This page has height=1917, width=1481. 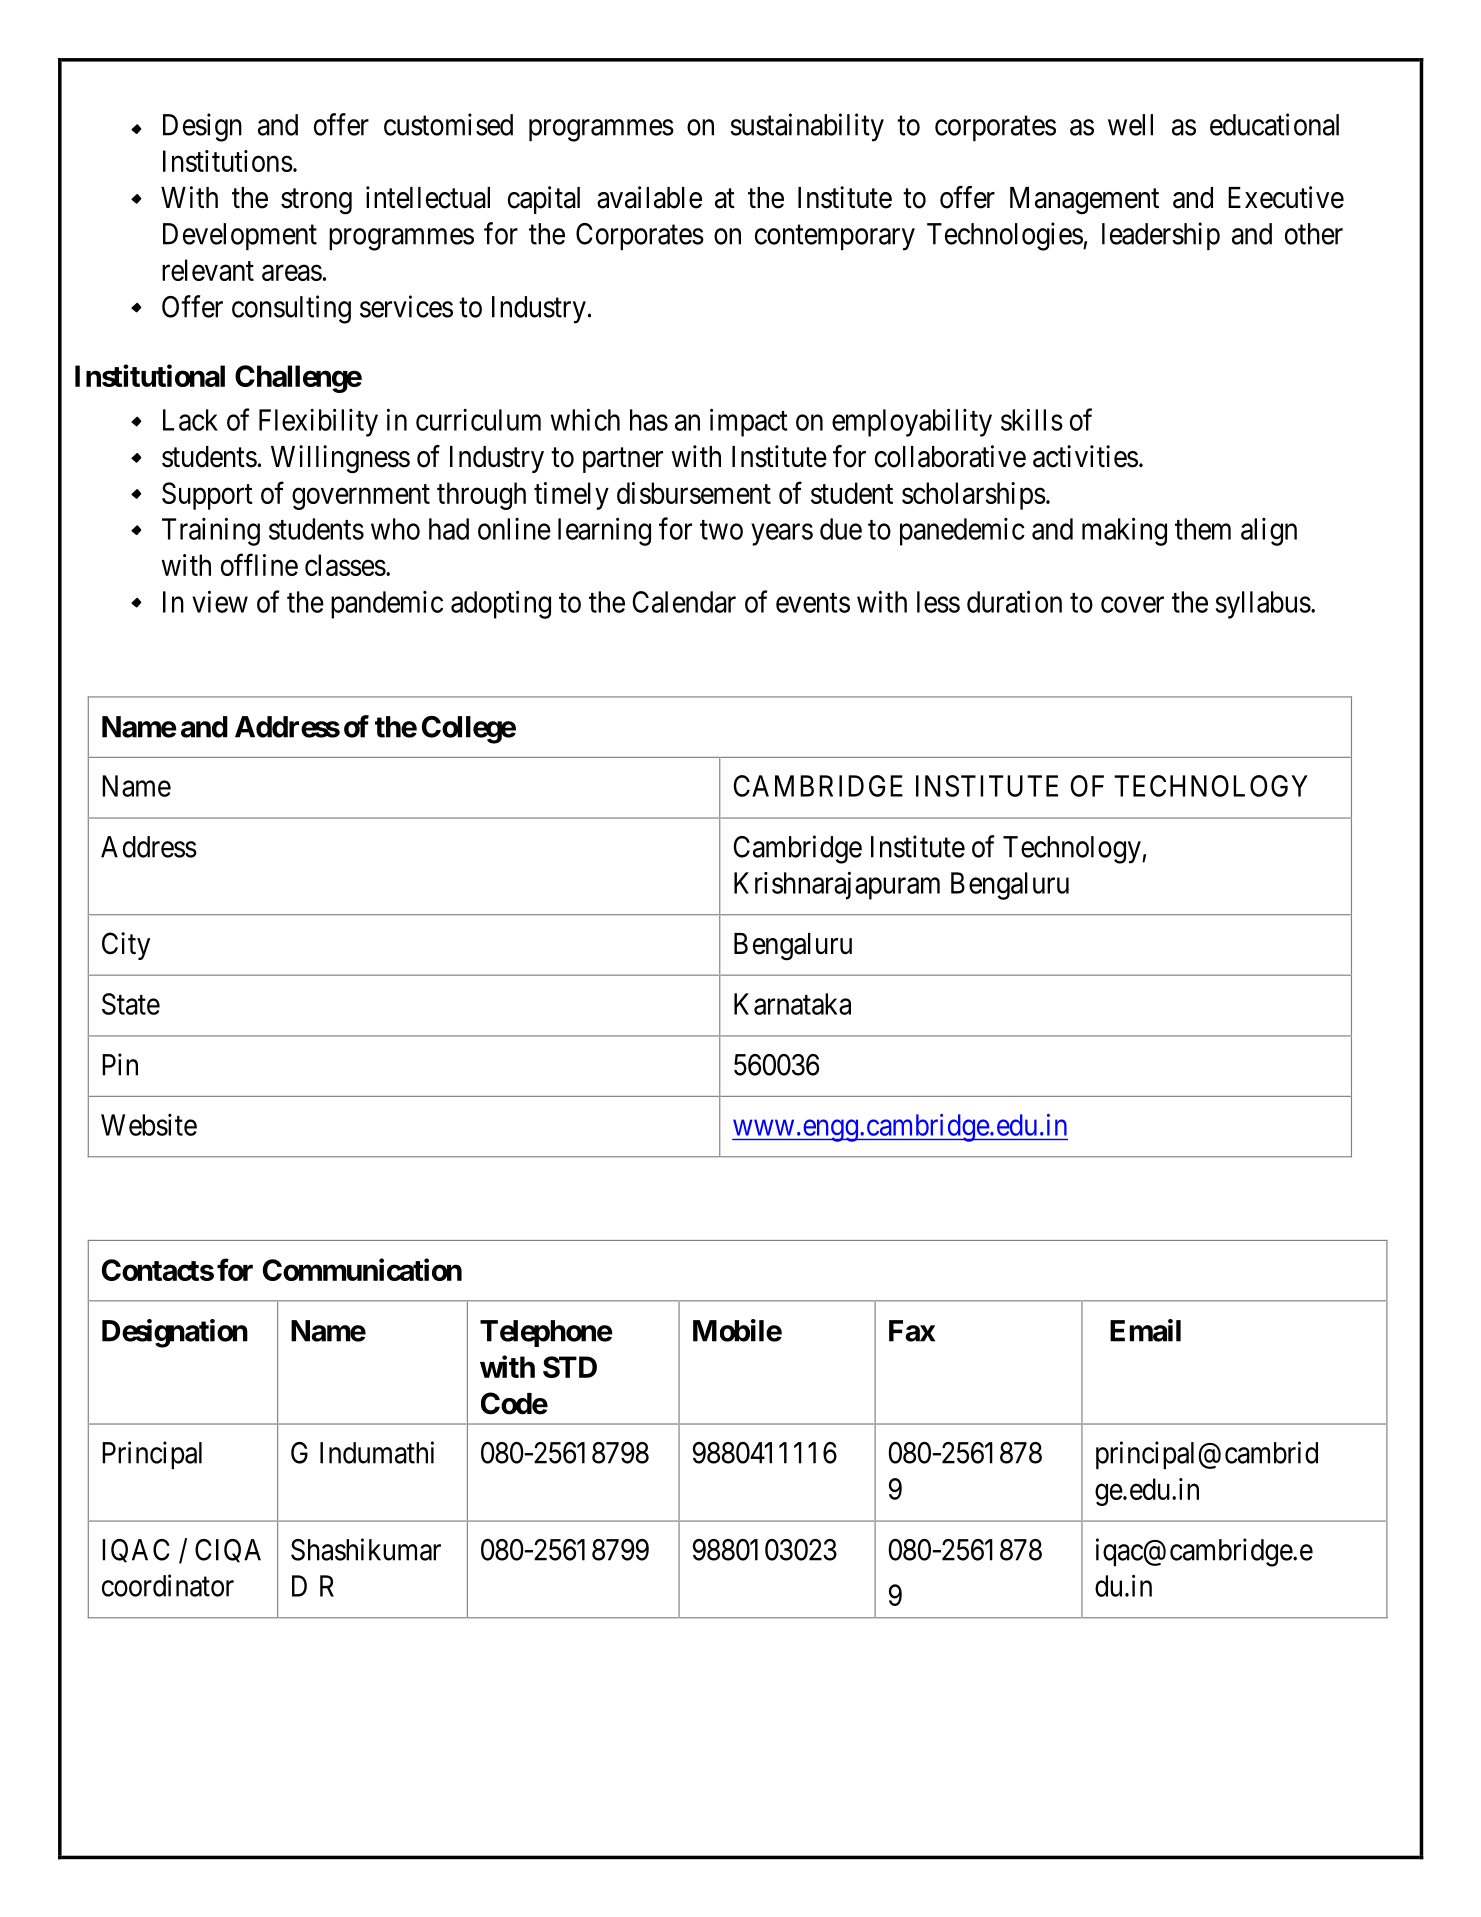 What do you see at coordinates (792, 1004) in the page?
I see `Karnataka` at bounding box center [792, 1004].
